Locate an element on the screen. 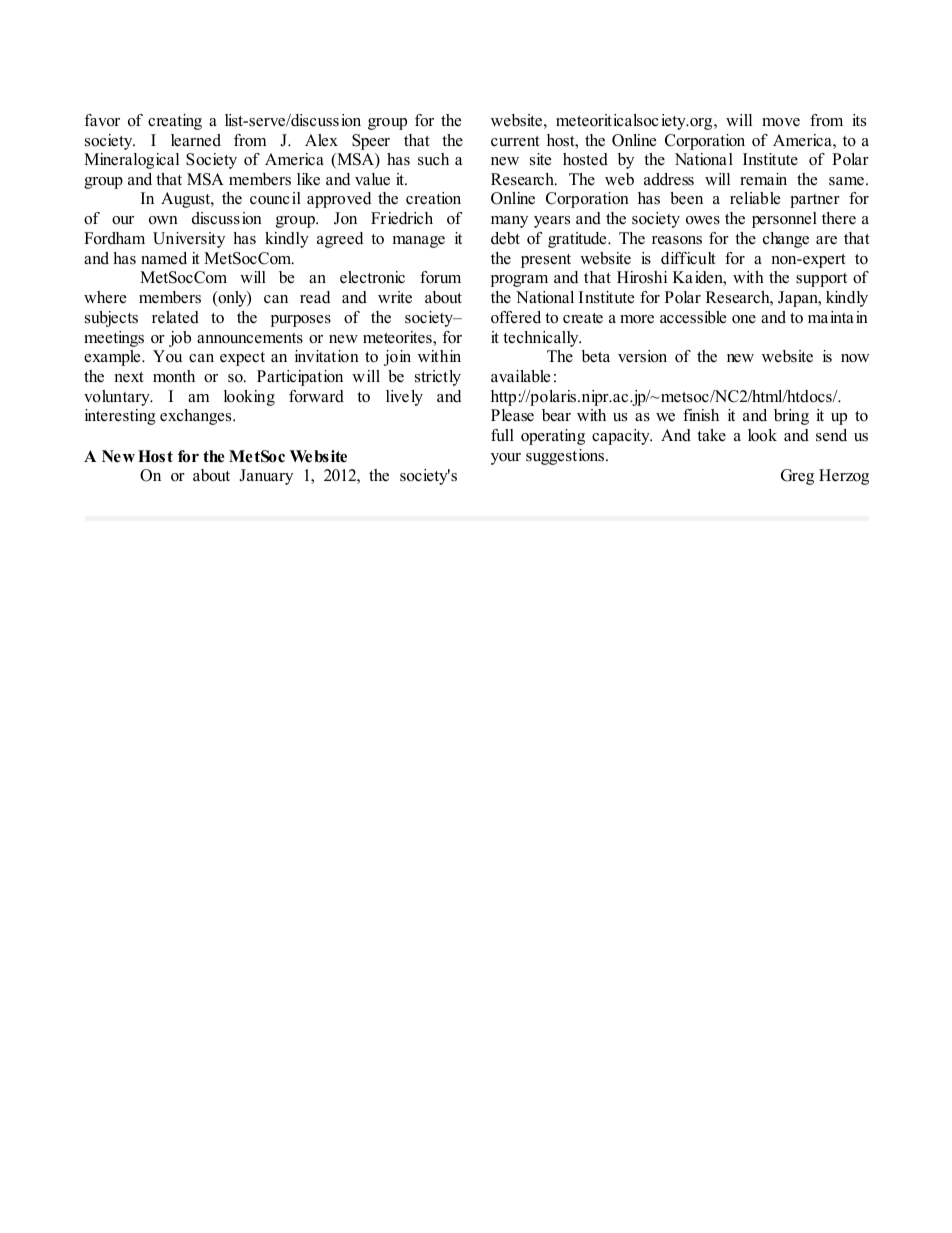 The height and width of the screenshot is (1233, 952). your is located at coordinates (506, 459).
